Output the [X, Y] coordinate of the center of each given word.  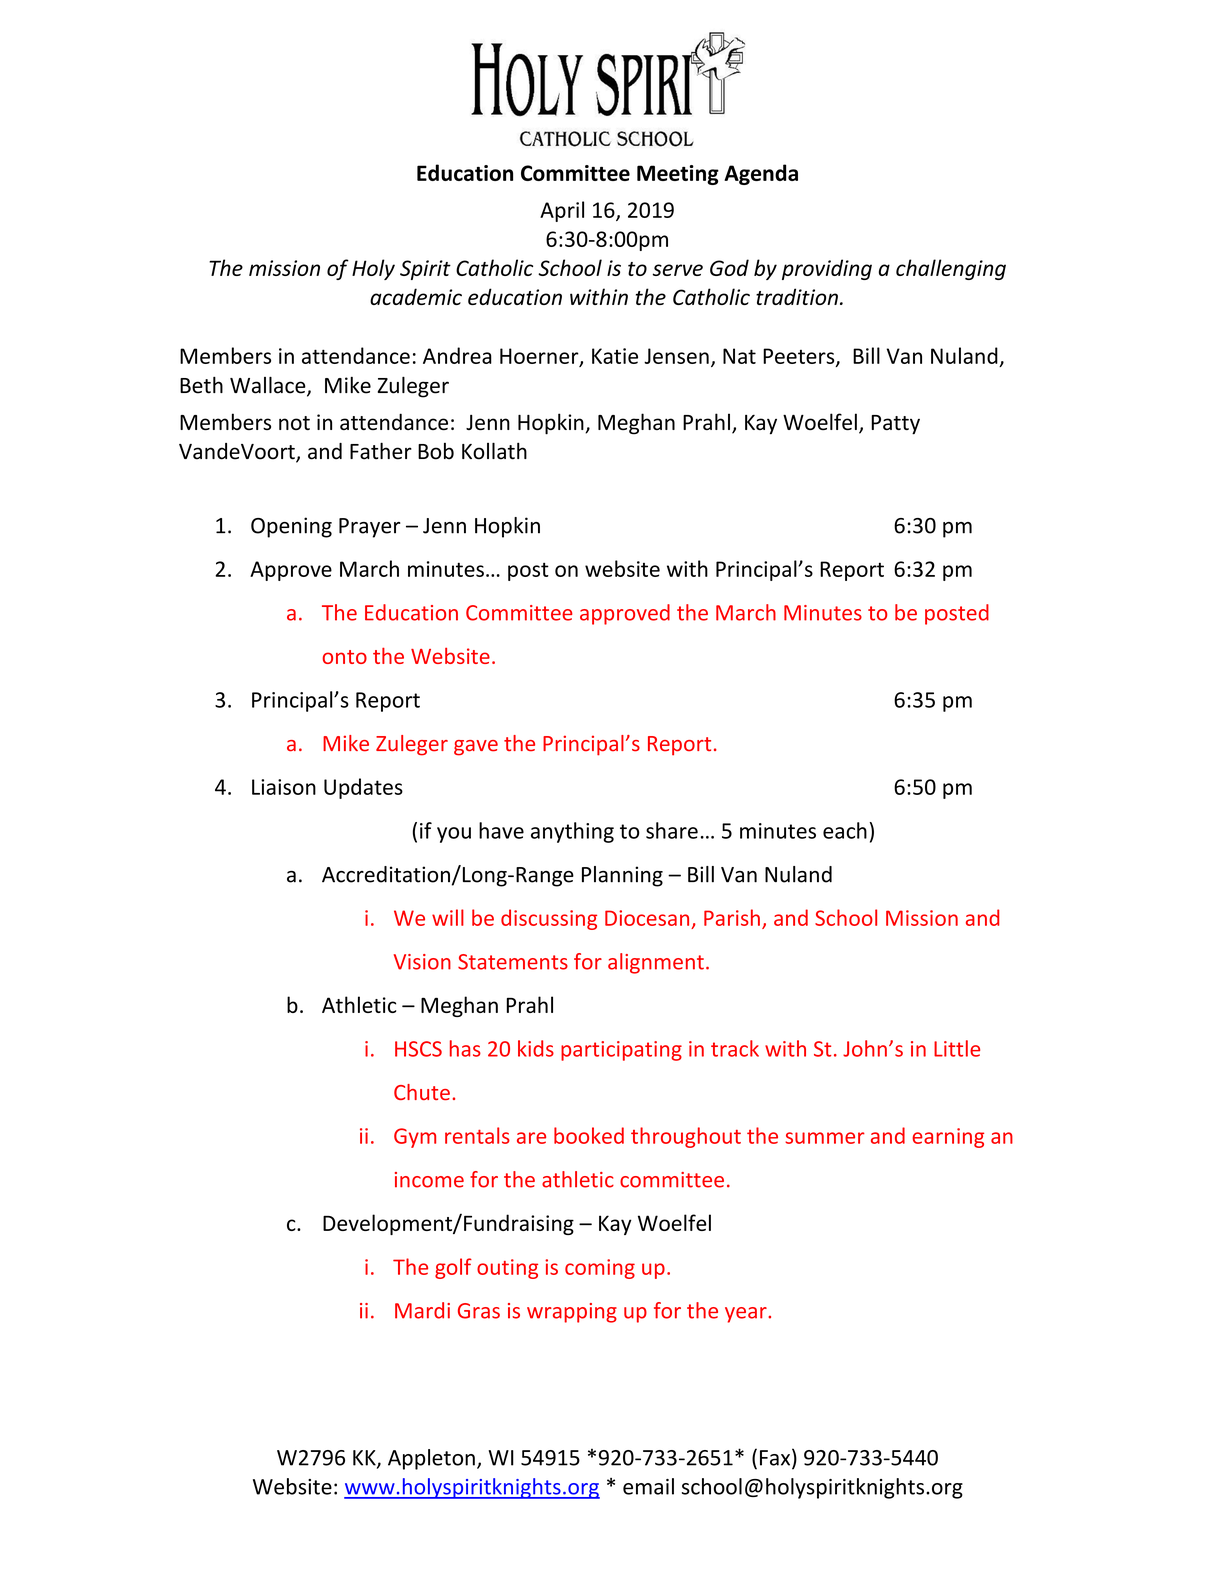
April [562, 211]
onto [344, 657]
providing [827, 269]
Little [957, 1048]
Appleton [431, 1459]
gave [476, 748]
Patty [895, 425]
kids [536, 1048]
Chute [422, 1092]
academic [416, 296]
